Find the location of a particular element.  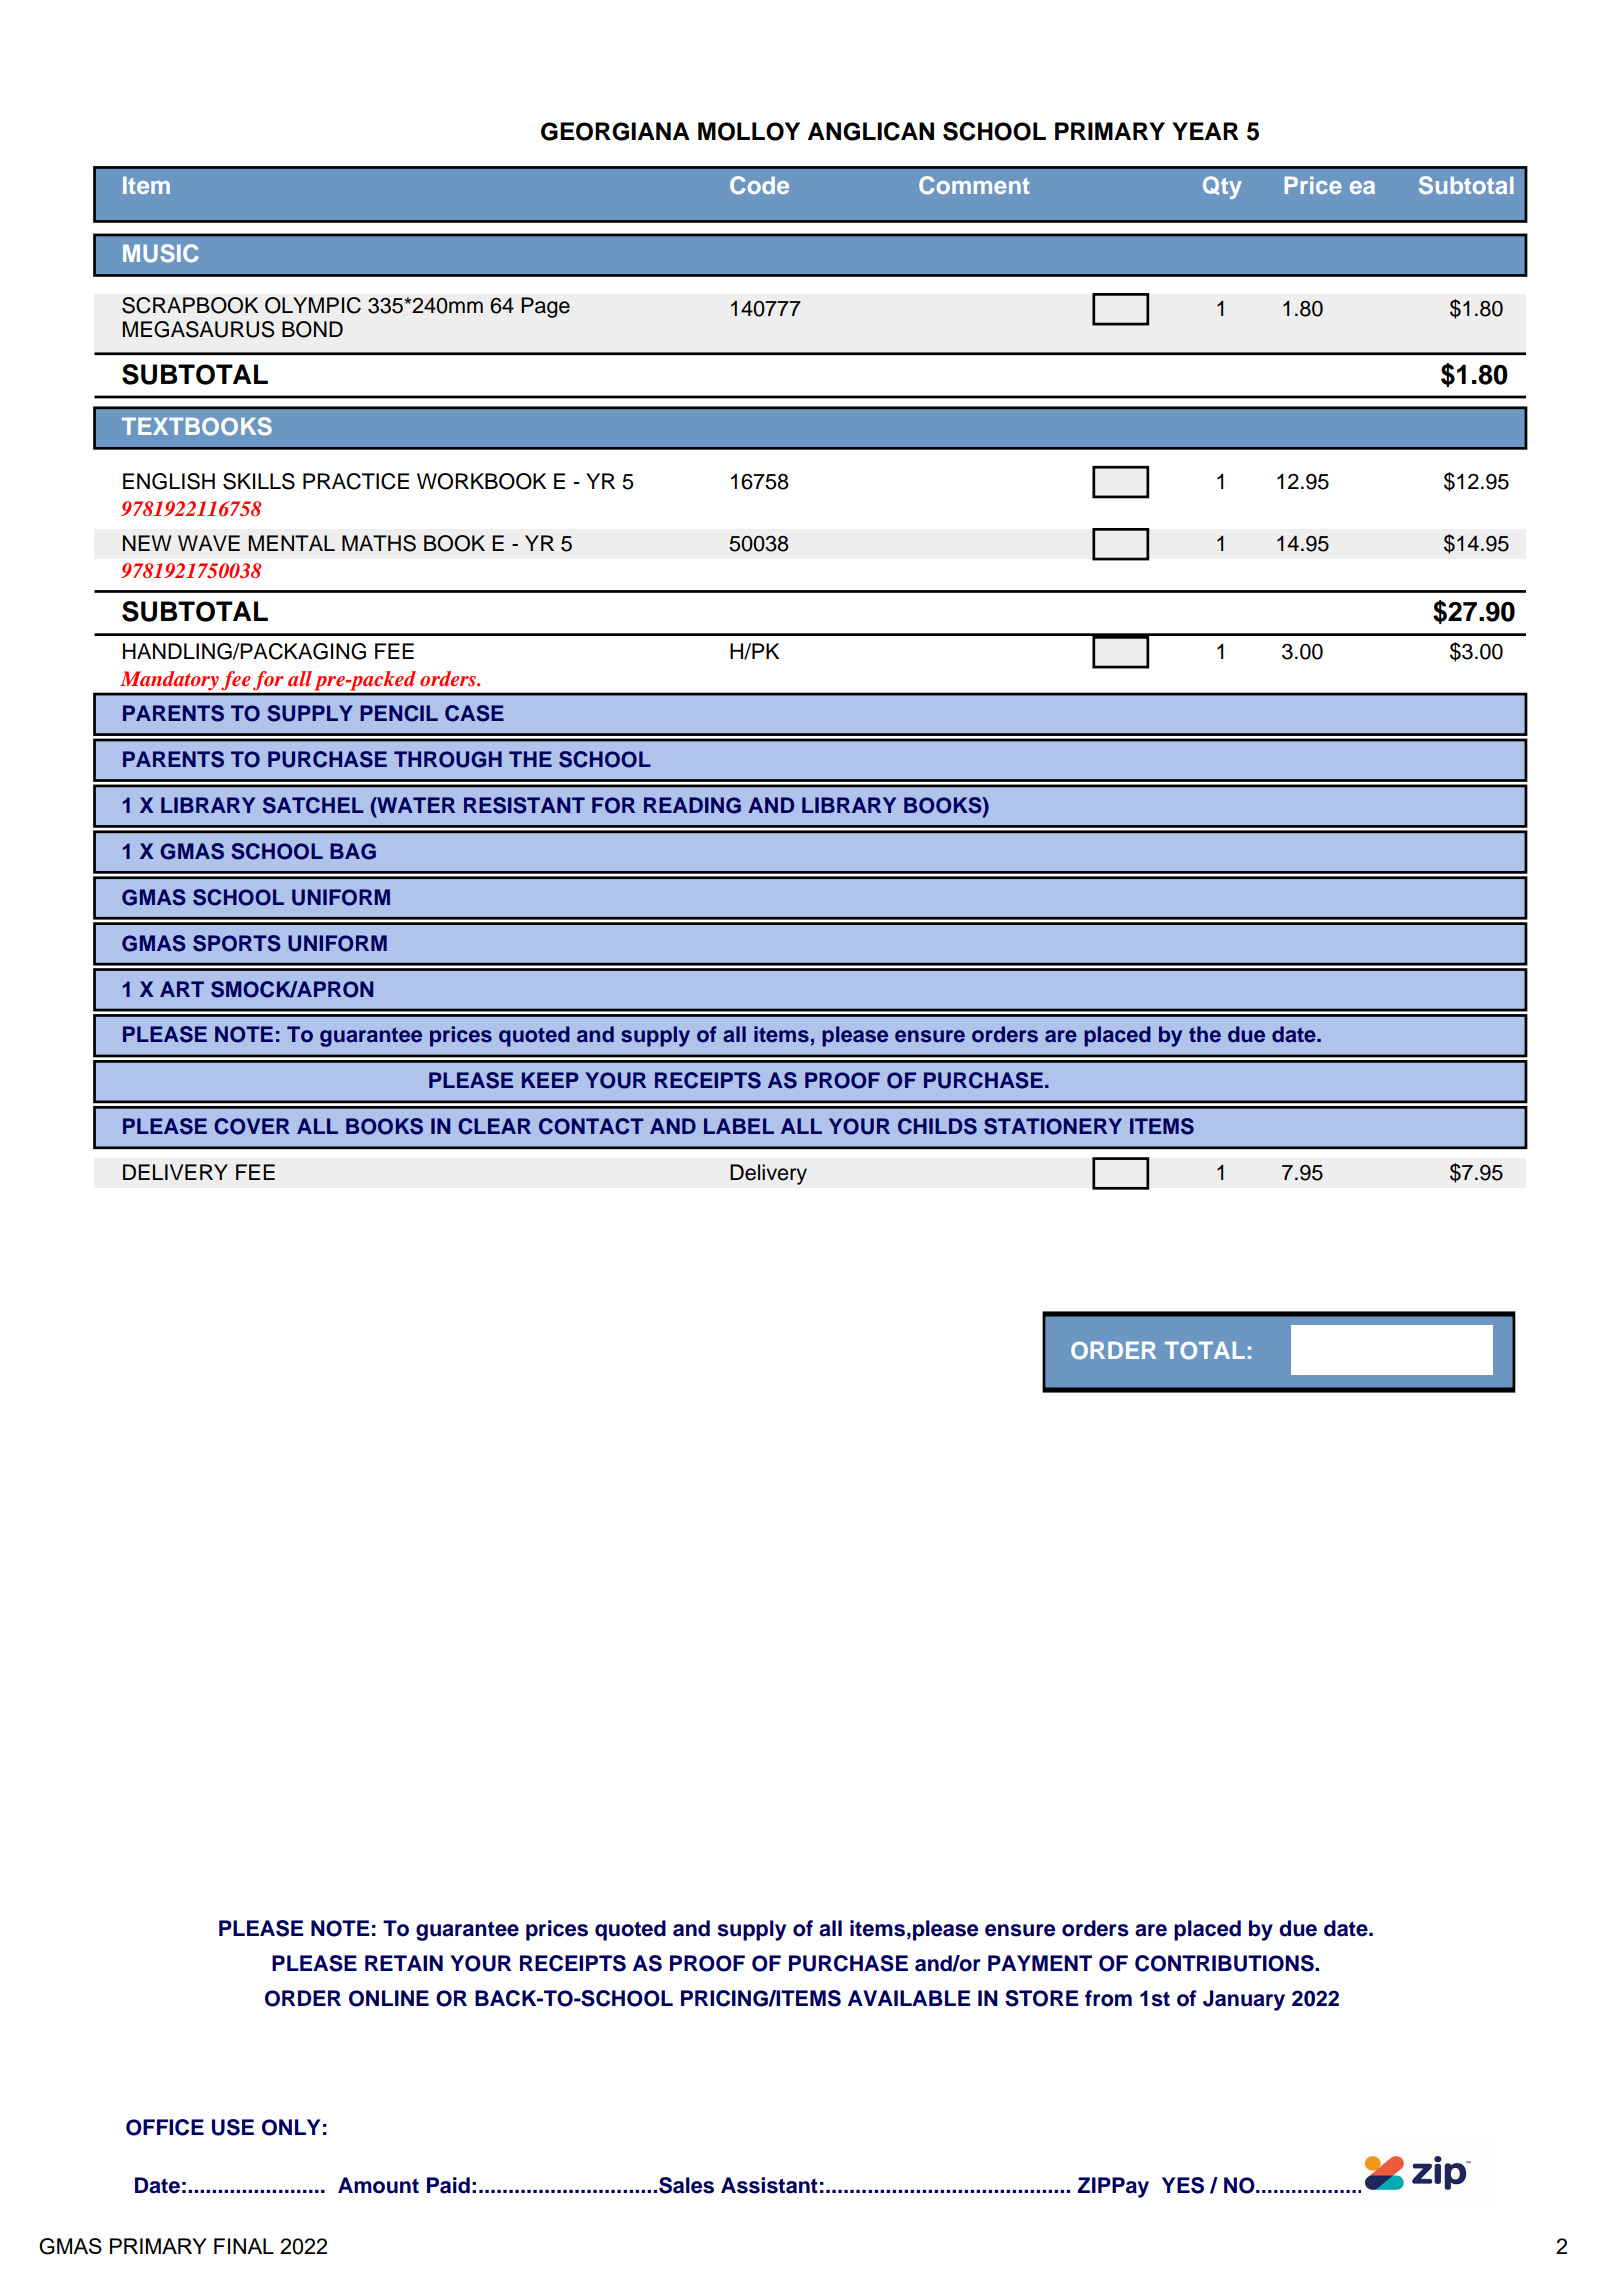

YES is located at coordinates (1183, 2185).
